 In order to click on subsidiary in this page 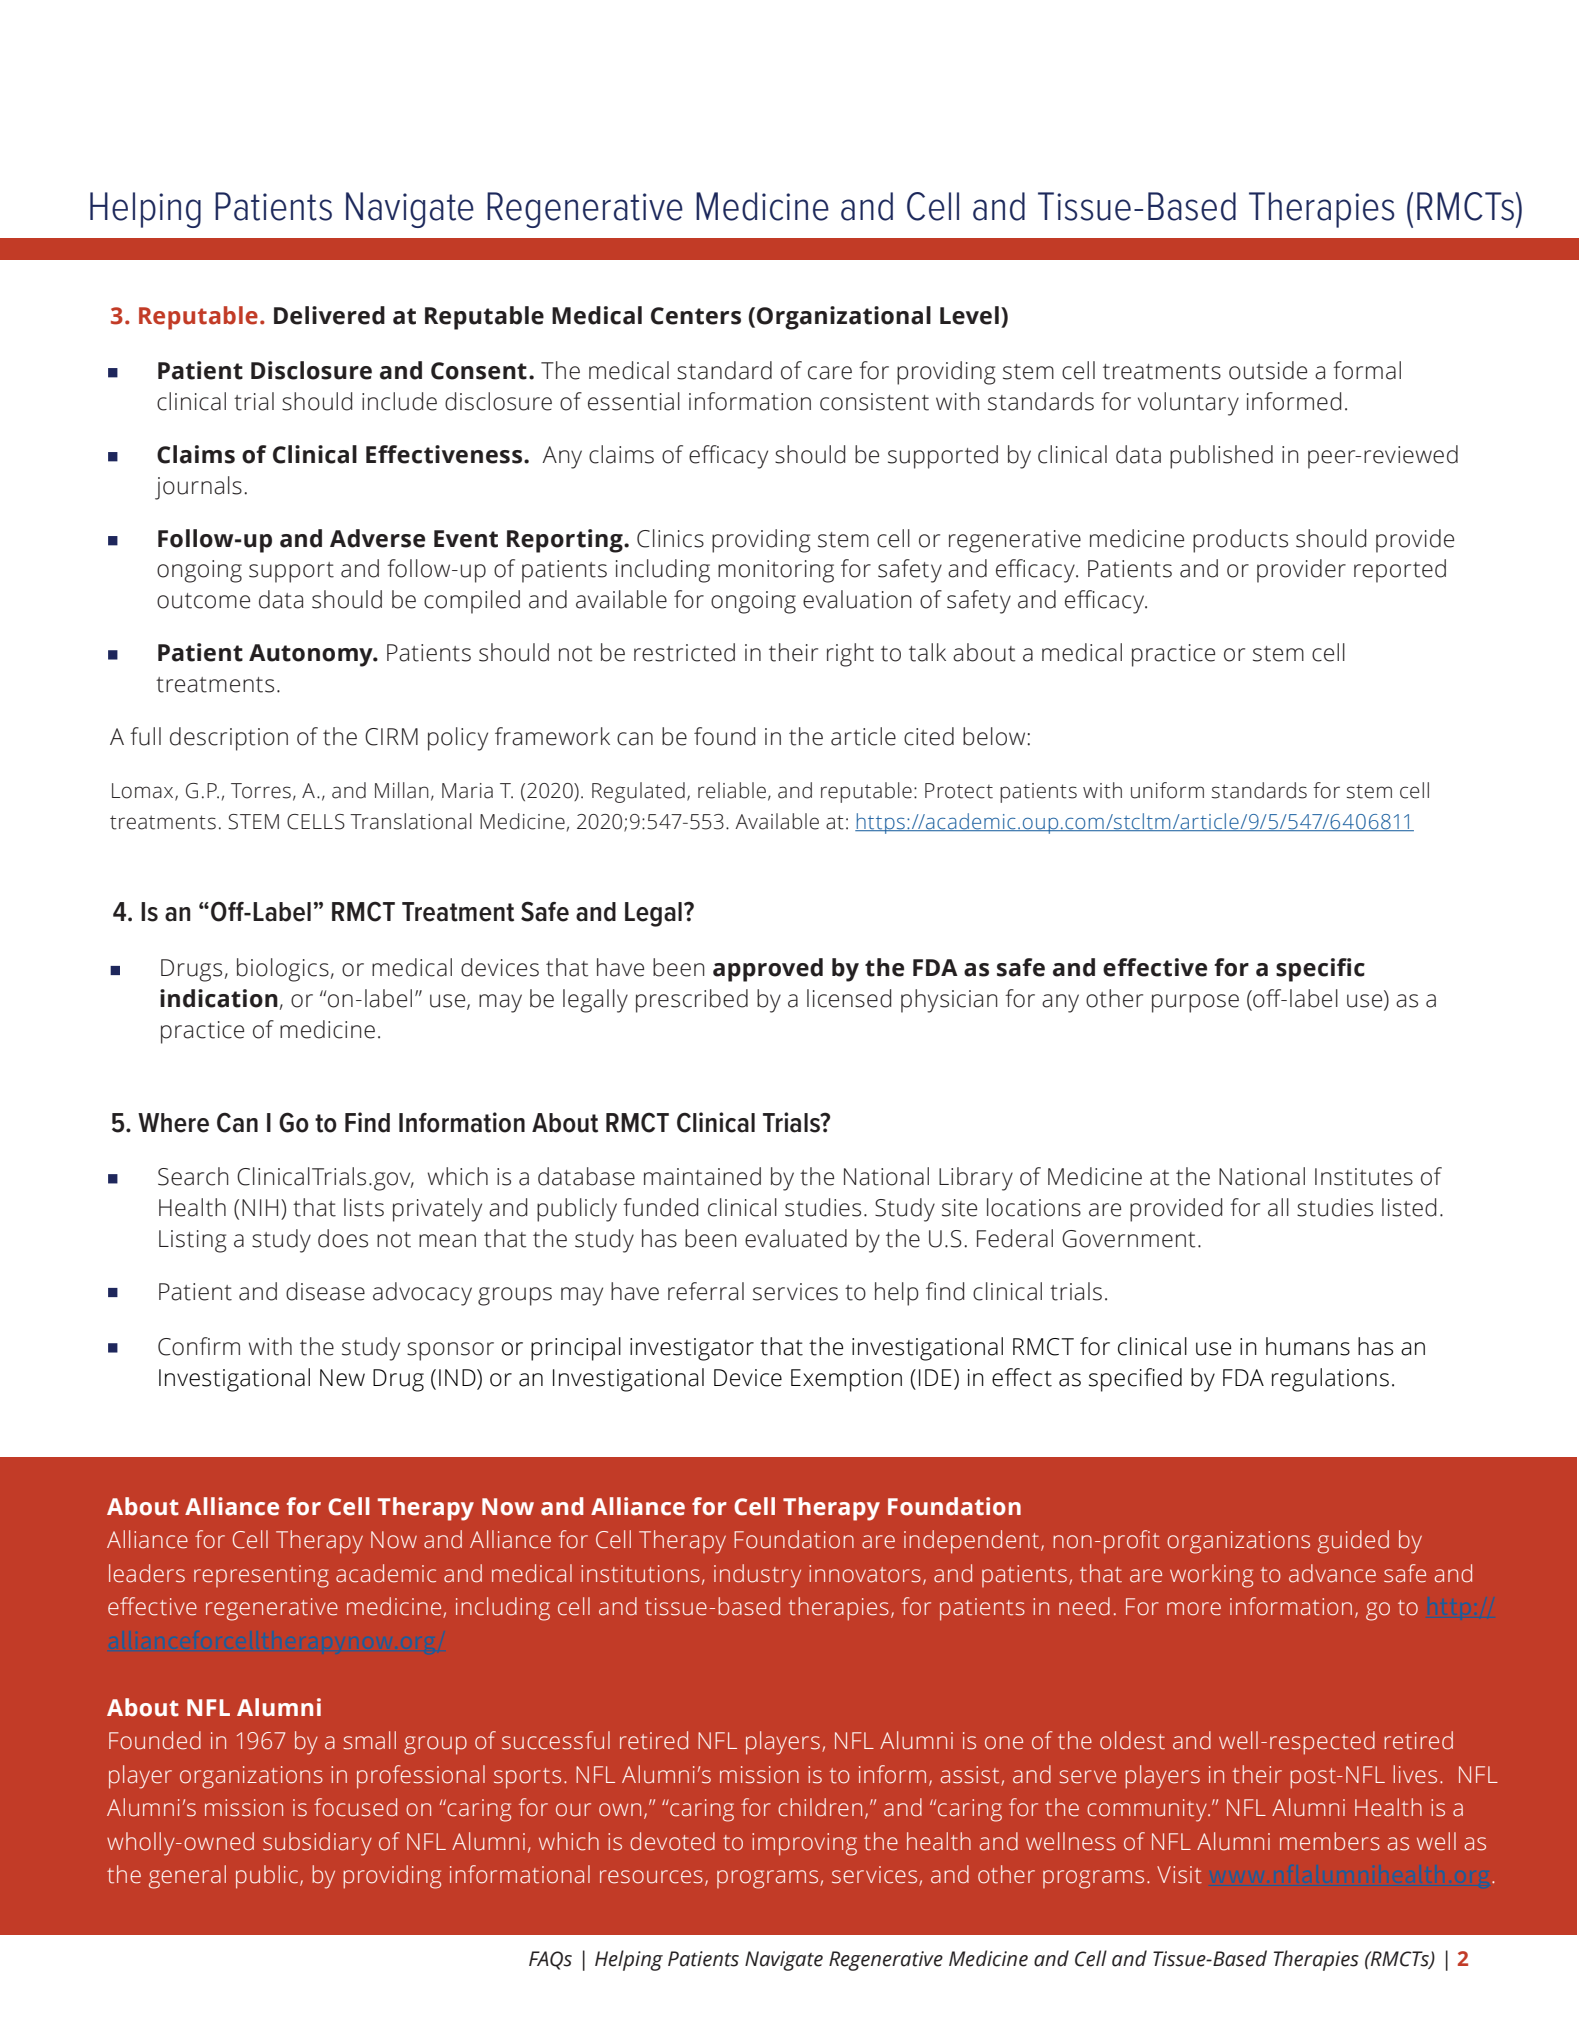, I will do `click(317, 1844)`.
